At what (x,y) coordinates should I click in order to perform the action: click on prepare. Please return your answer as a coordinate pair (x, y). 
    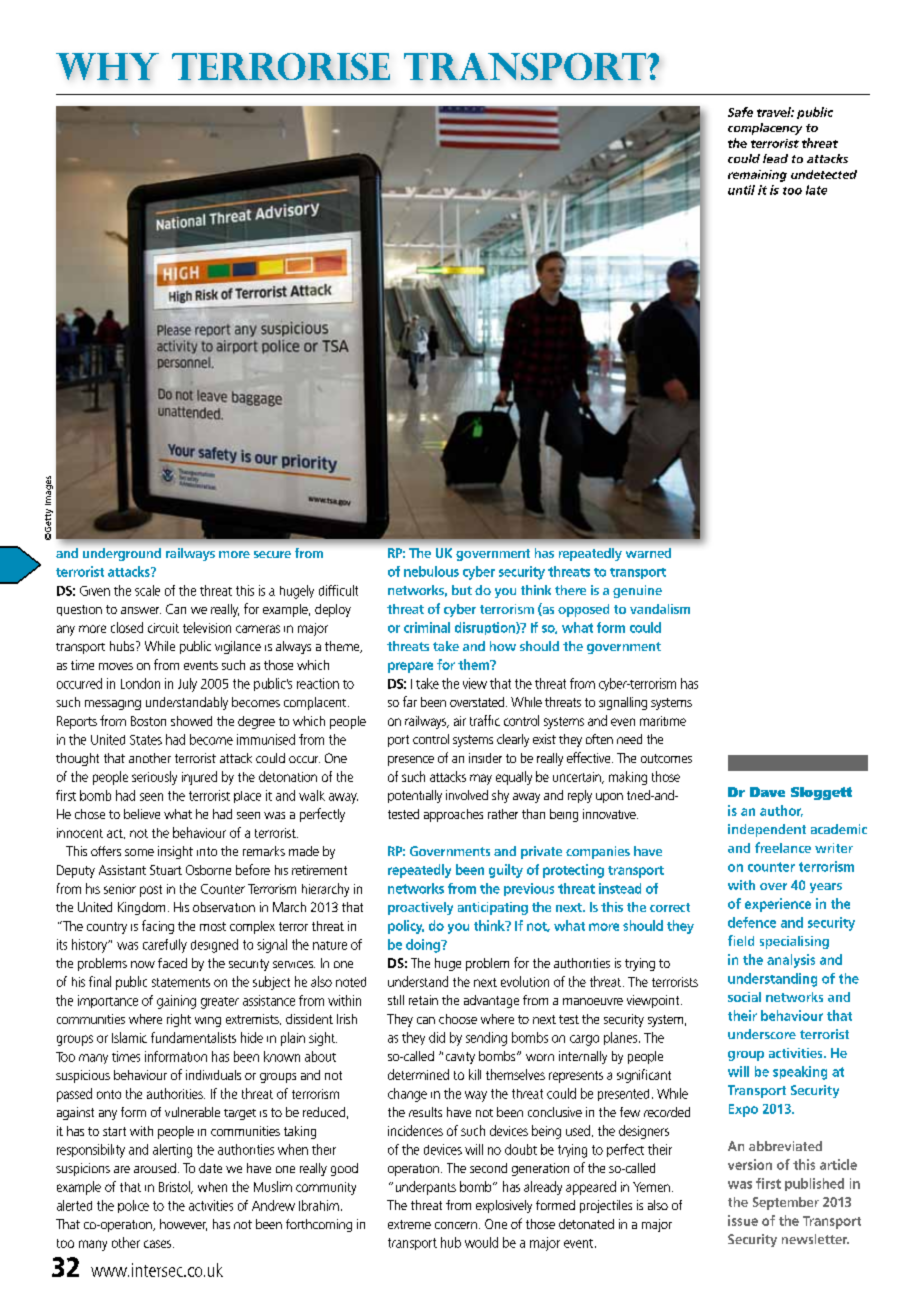
    Looking at the image, I should click on (410, 667).
